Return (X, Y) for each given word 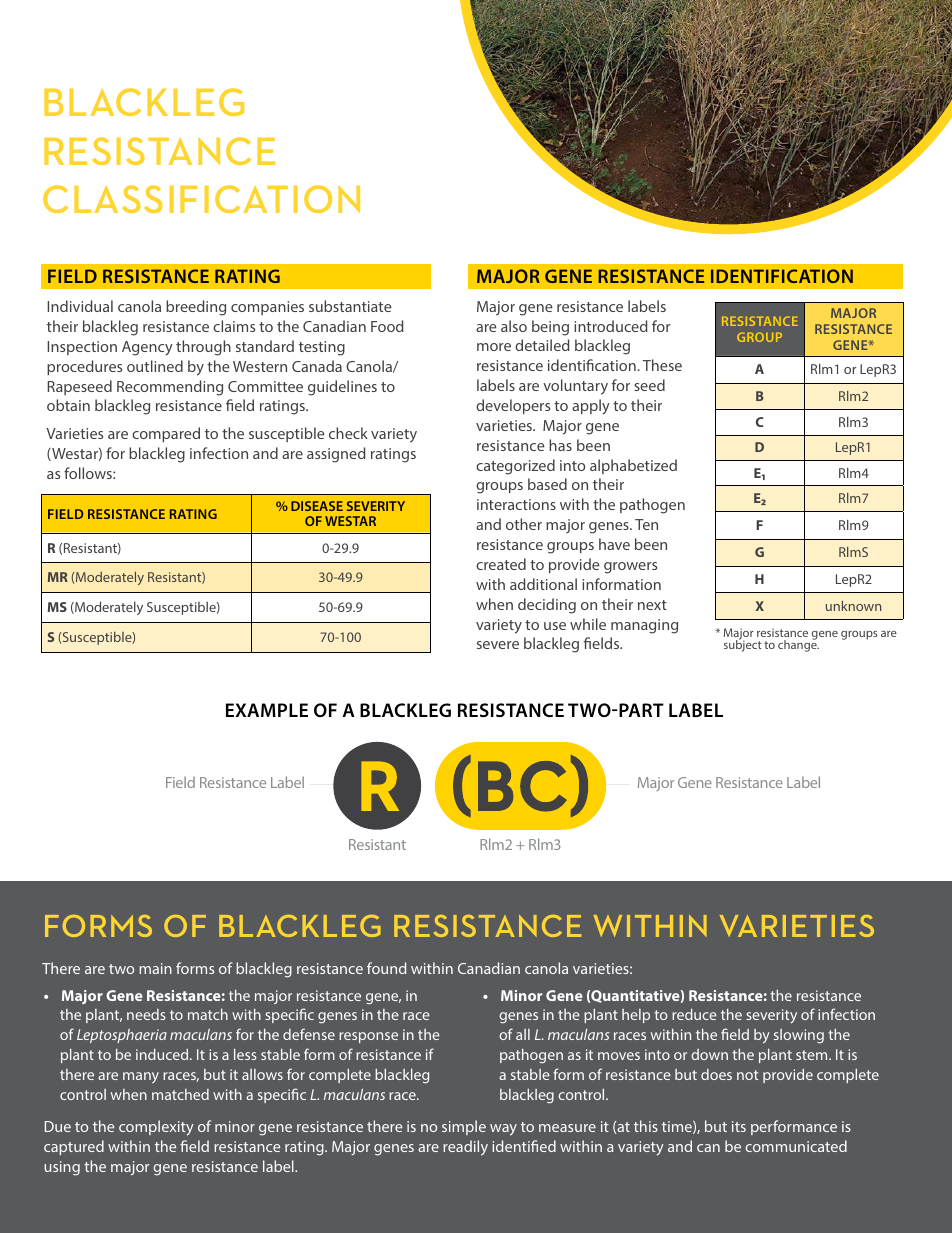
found (386, 968)
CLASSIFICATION (201, 199)
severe (498, 645)
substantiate (350, 306)
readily (465, 1148)
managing (644, 626)
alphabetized (633, 466)
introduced (611, 326)
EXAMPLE (267, 710)
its (739, 1126)
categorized (515, 467)
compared (166, 434)
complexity (156, 1128)
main (155, 968)
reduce (694, 1014)
